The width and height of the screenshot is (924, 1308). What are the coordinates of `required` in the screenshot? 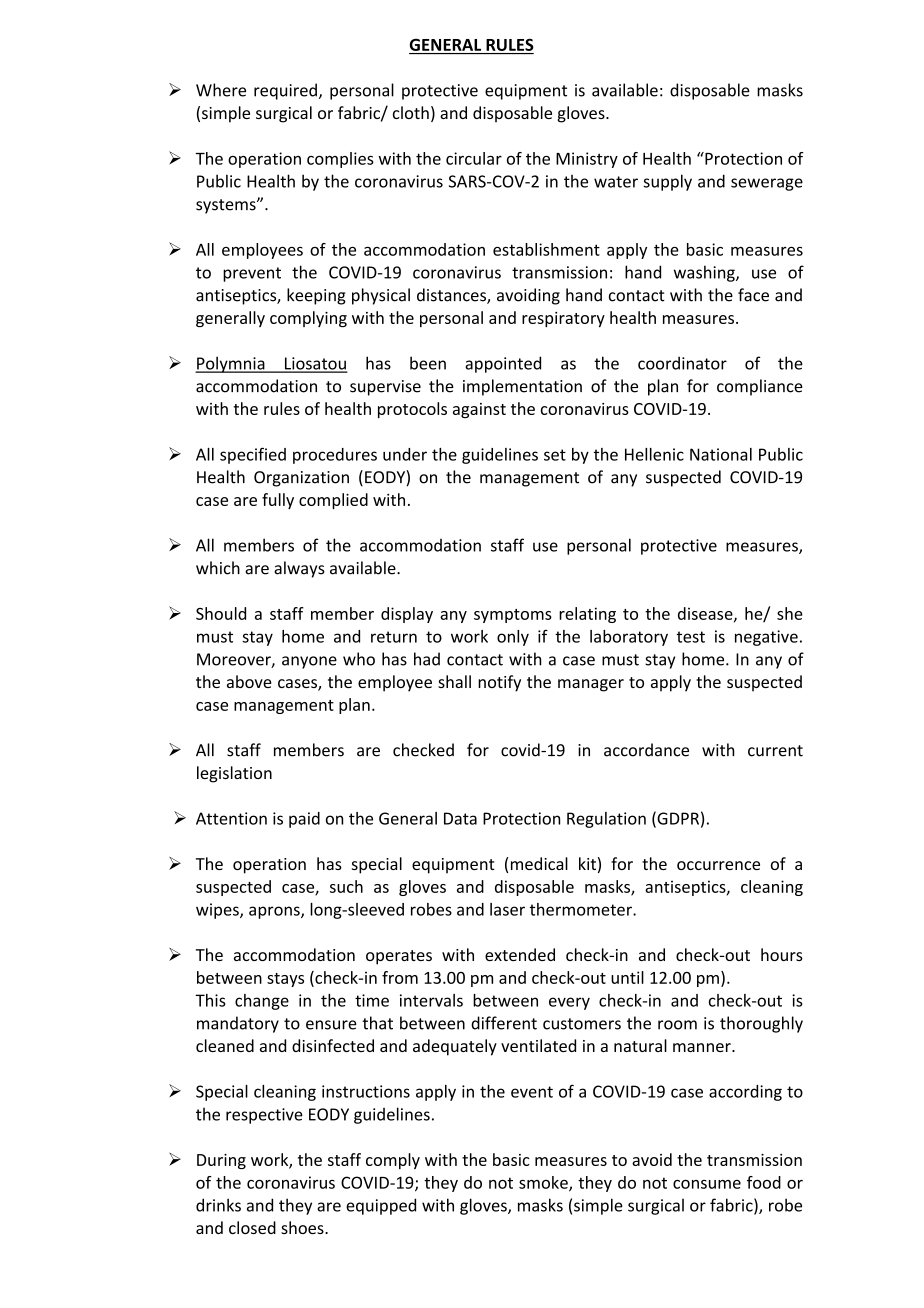 It's located at (285, 91).
